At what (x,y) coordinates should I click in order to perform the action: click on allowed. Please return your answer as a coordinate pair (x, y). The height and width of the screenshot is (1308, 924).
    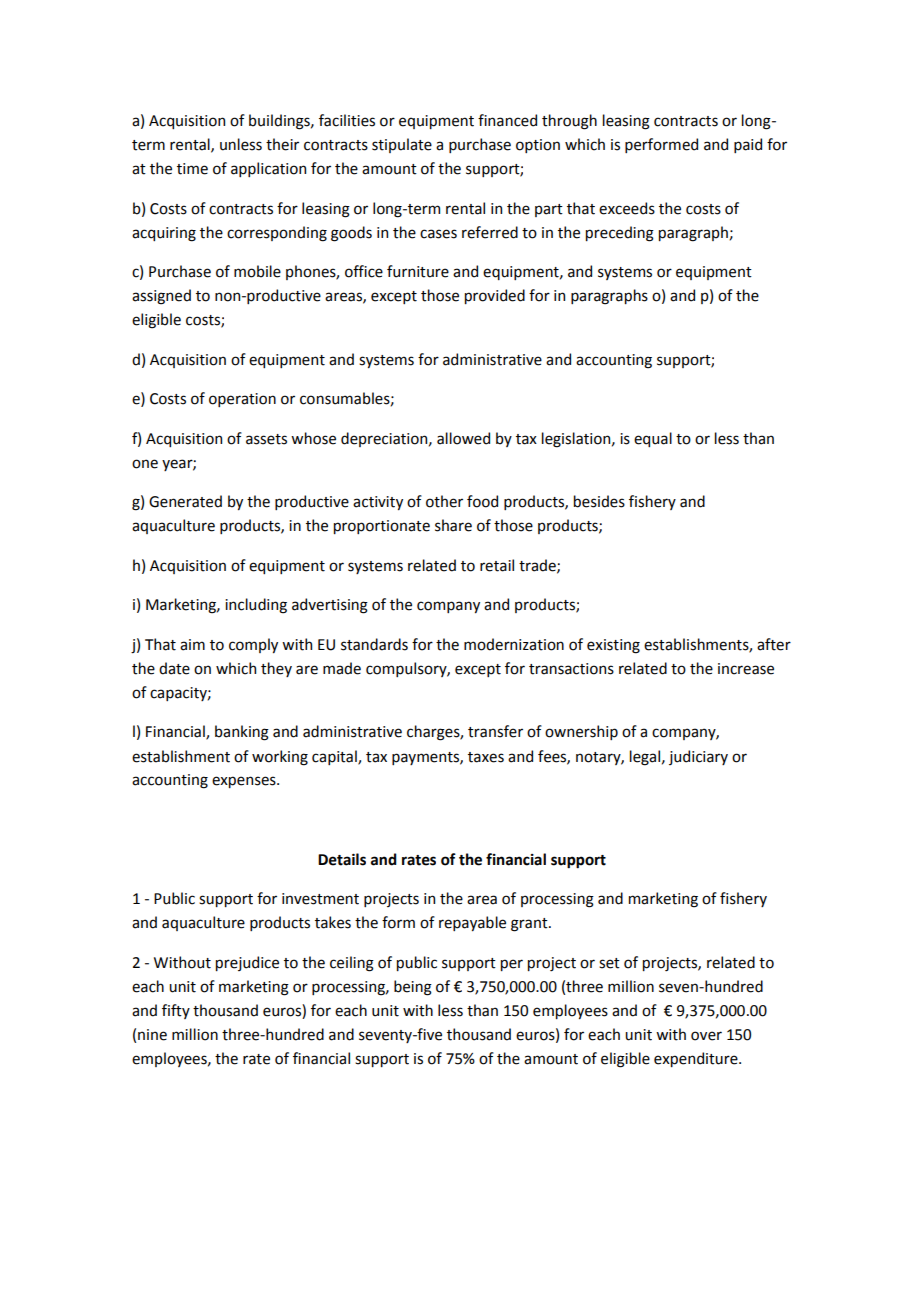
    Looking at the image, I should click on (463, 438).
